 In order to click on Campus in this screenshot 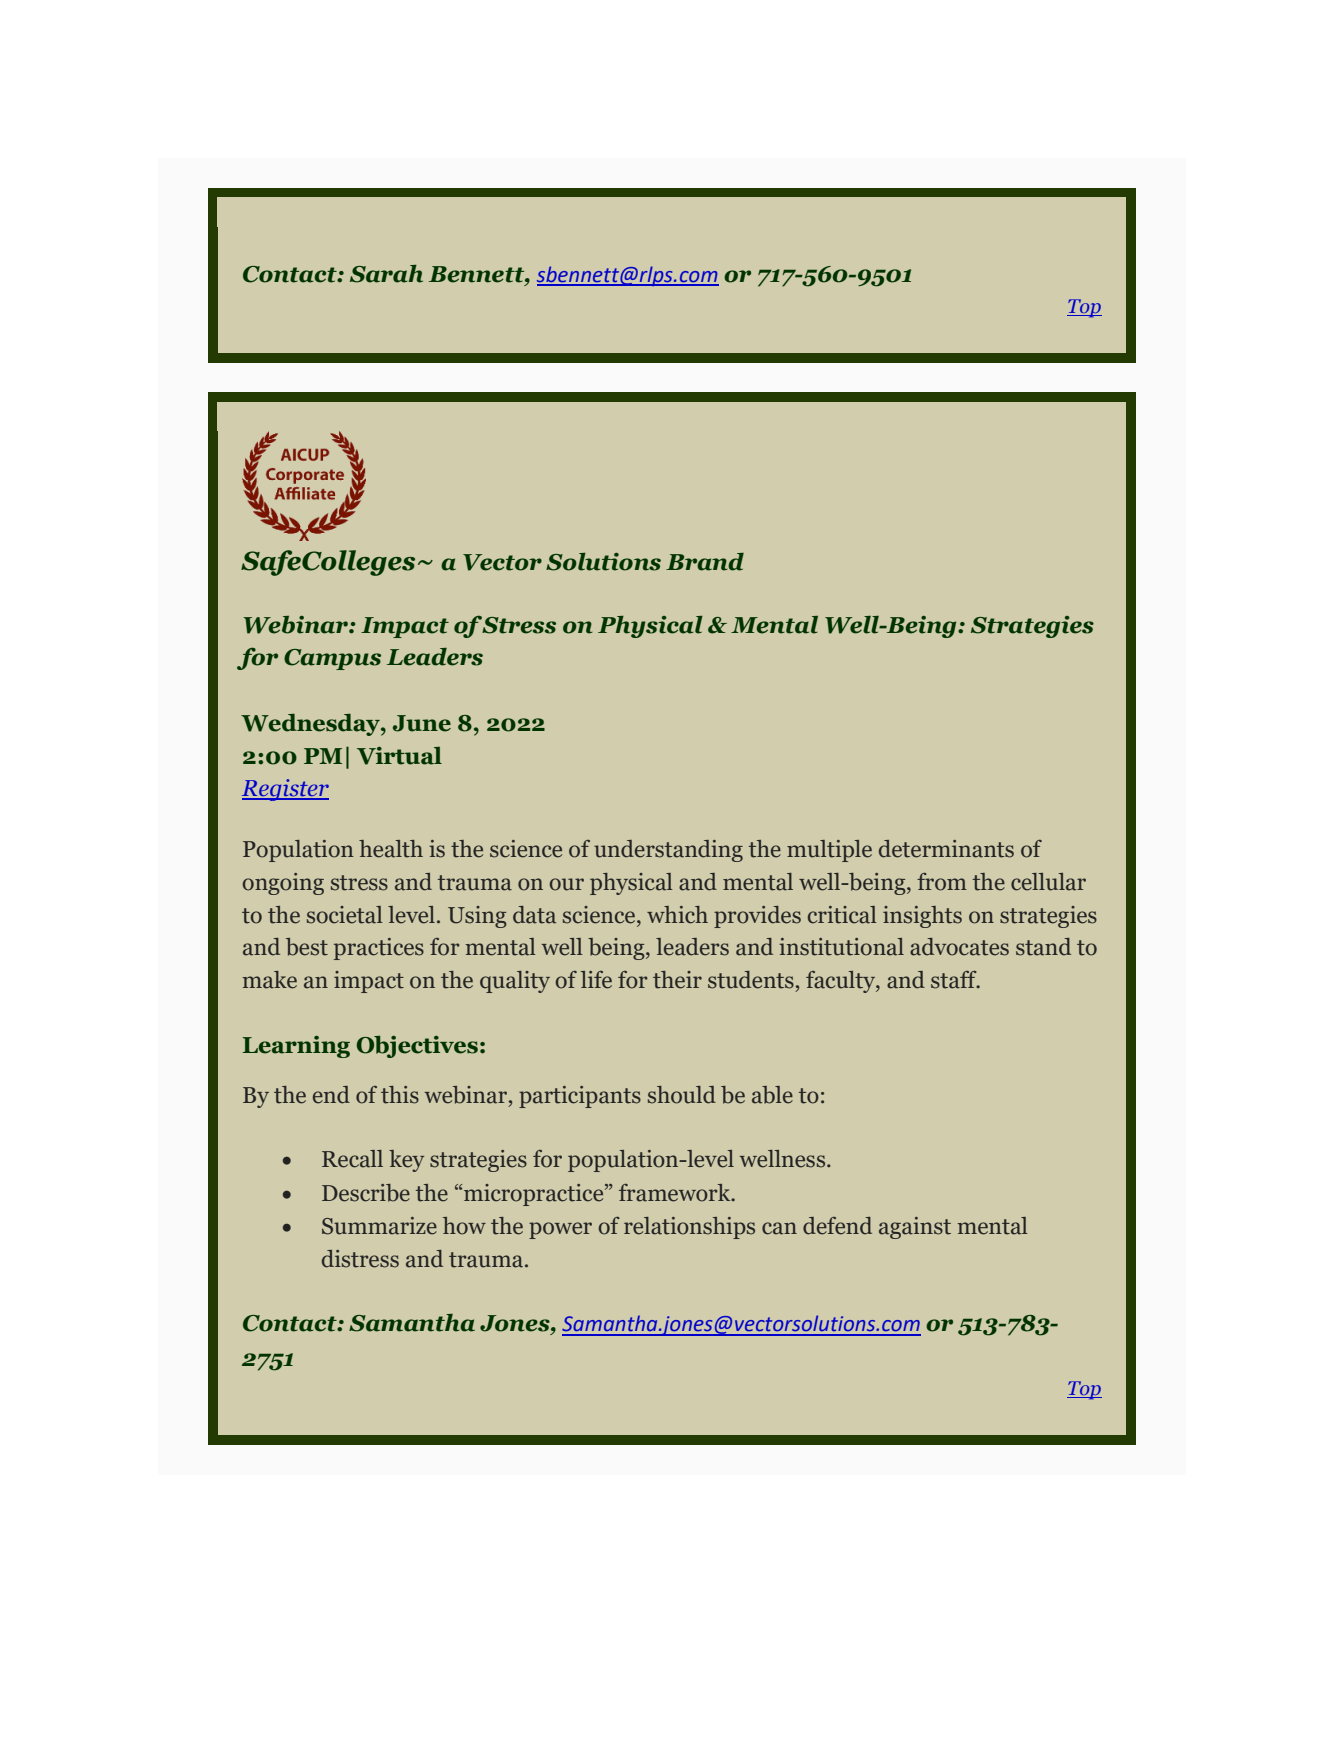, I will do `click(332, 659)`.
